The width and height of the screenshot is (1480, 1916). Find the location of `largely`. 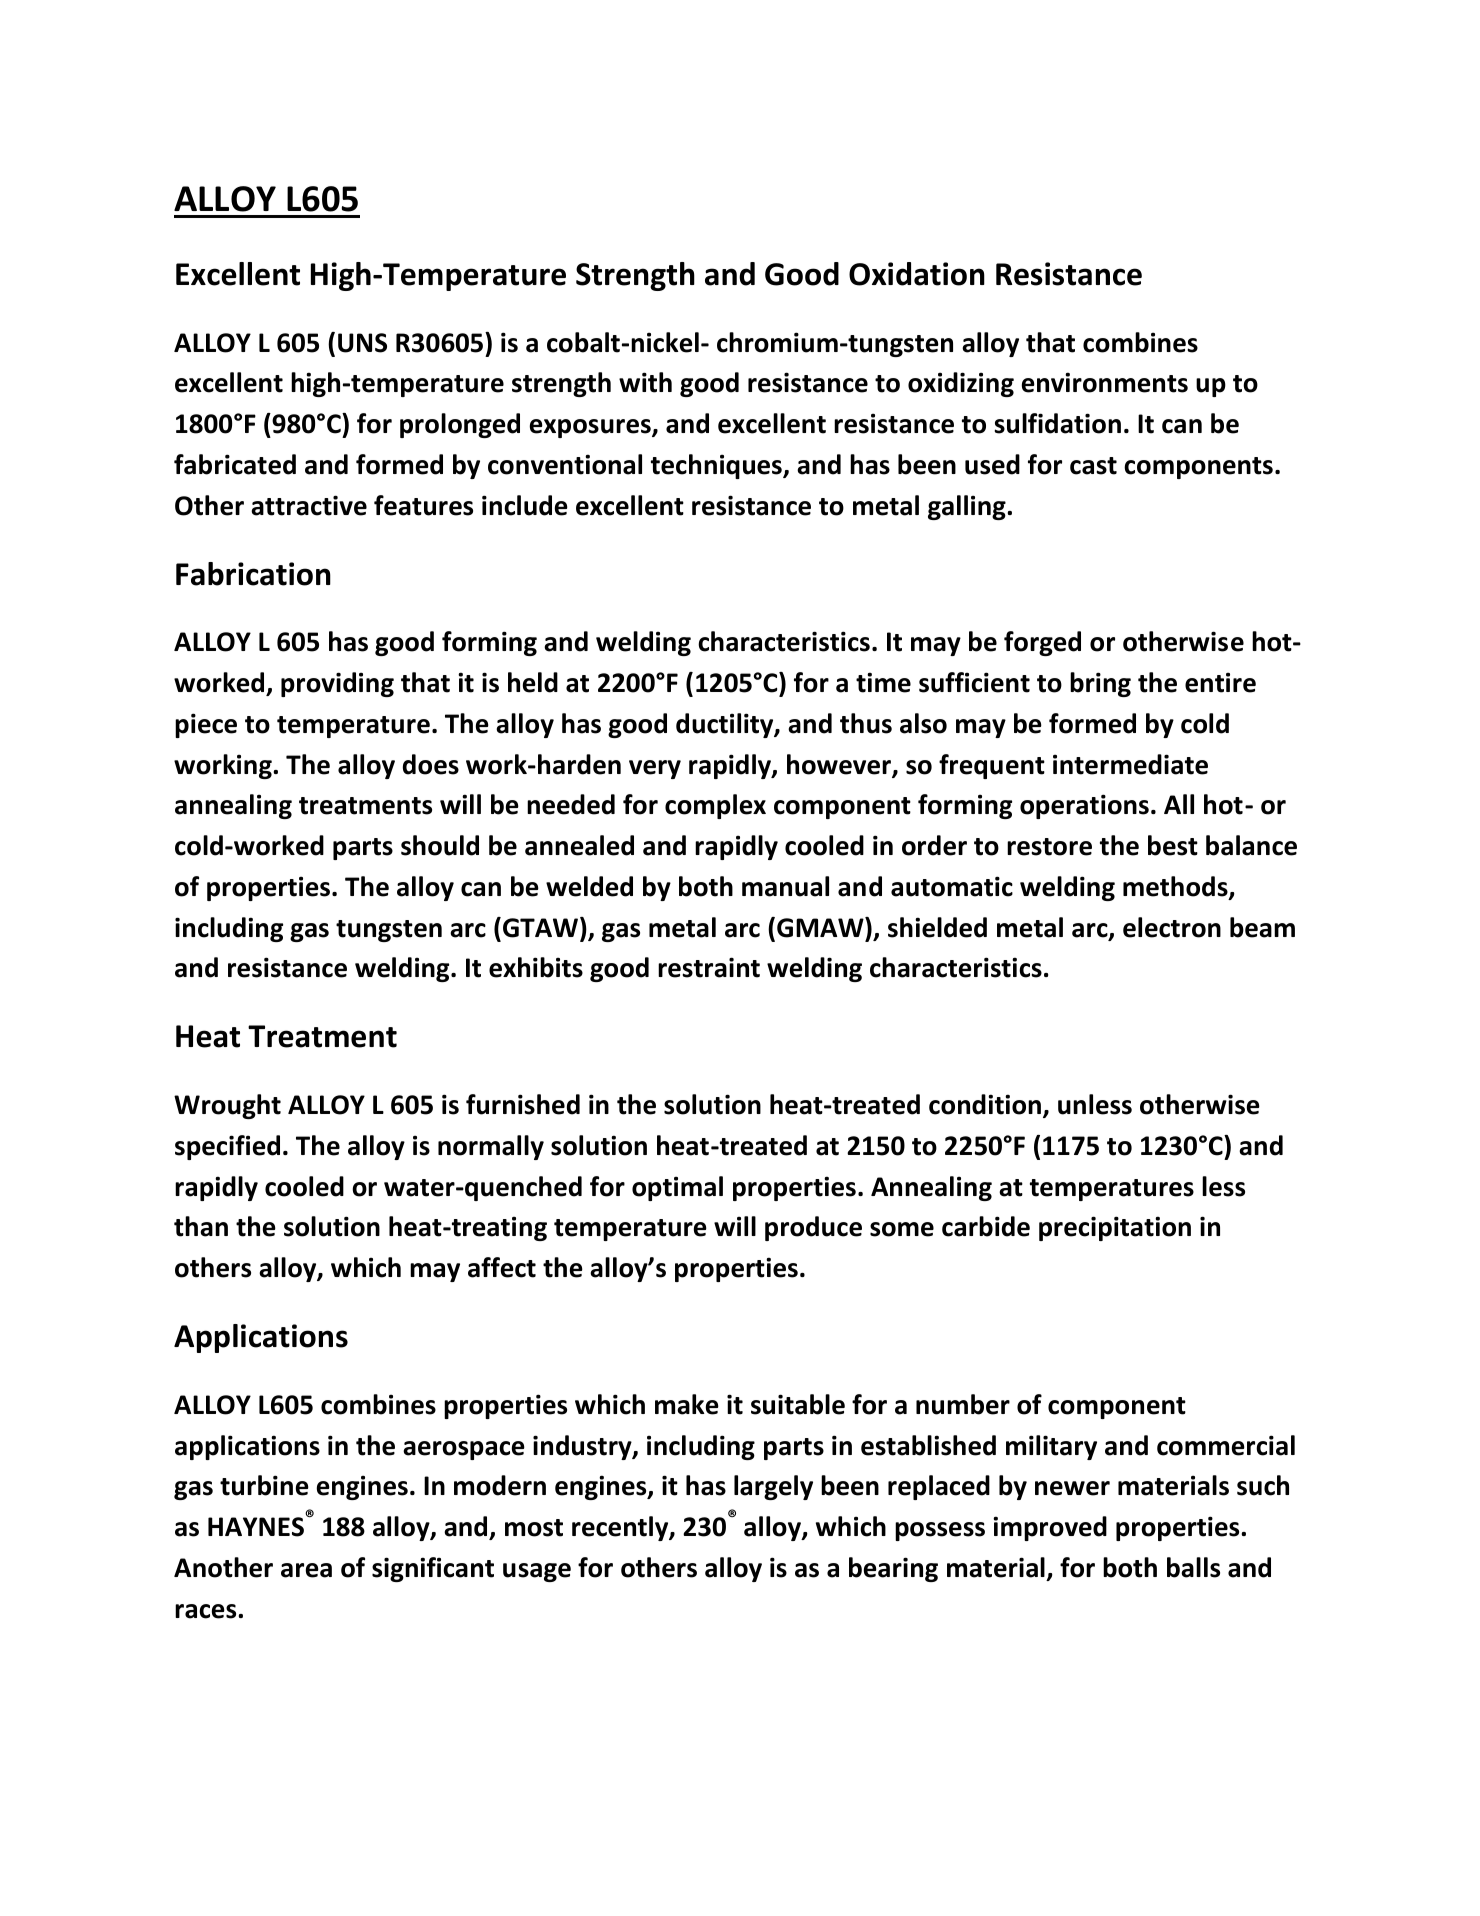

largely is located at coordinates (773, 1487).
